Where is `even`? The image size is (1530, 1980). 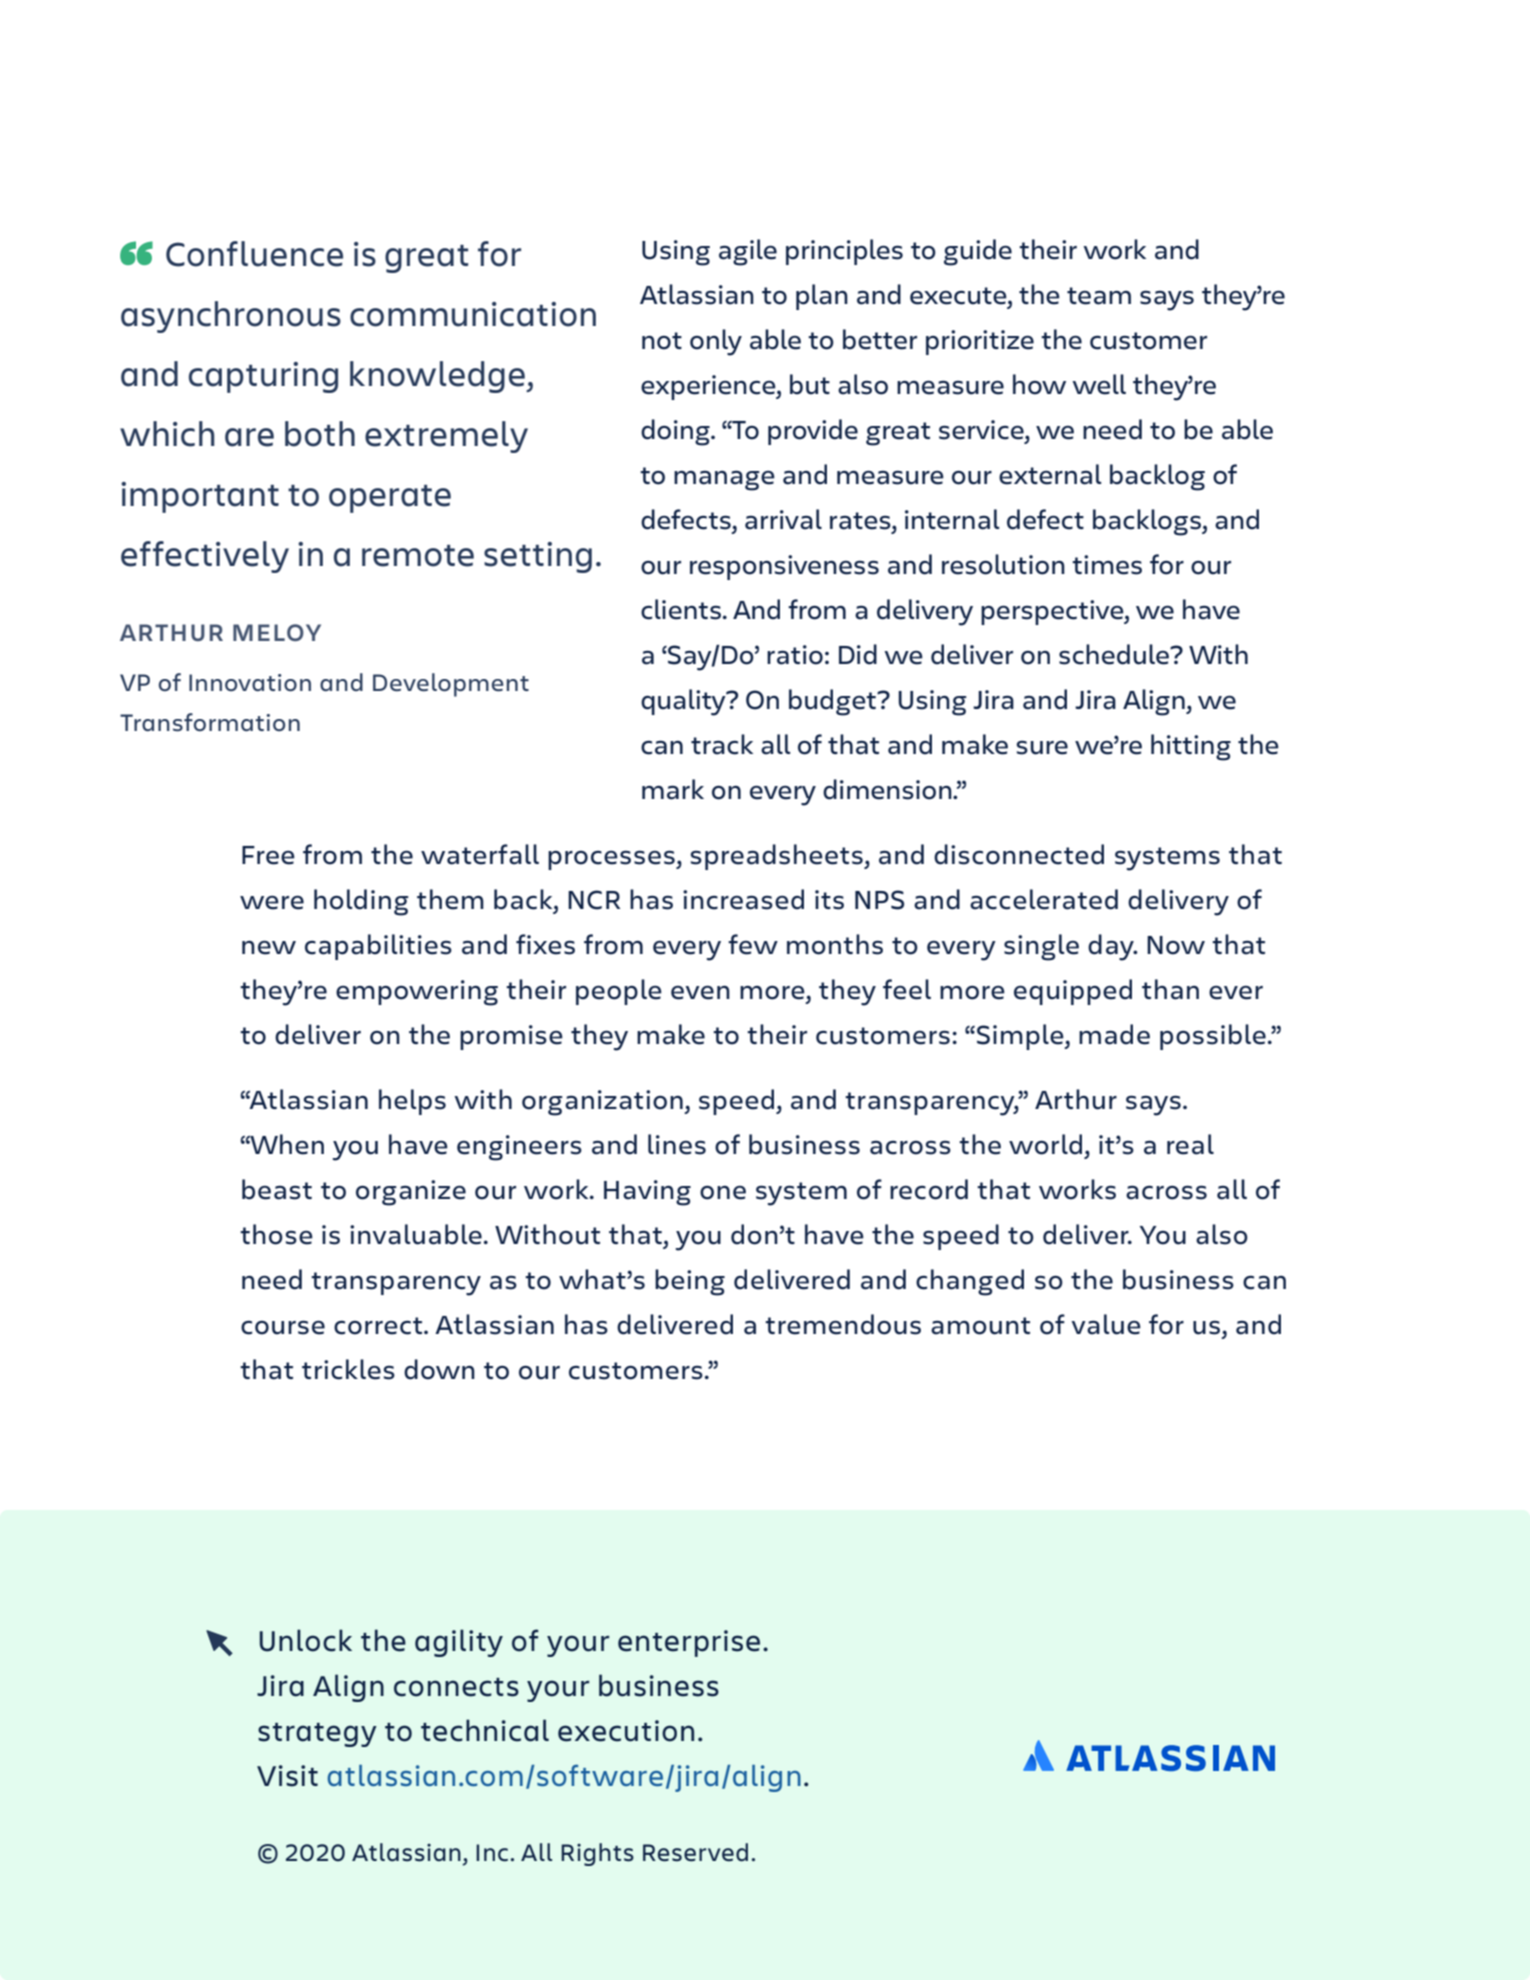
even is located at coordinates (700, 993).
